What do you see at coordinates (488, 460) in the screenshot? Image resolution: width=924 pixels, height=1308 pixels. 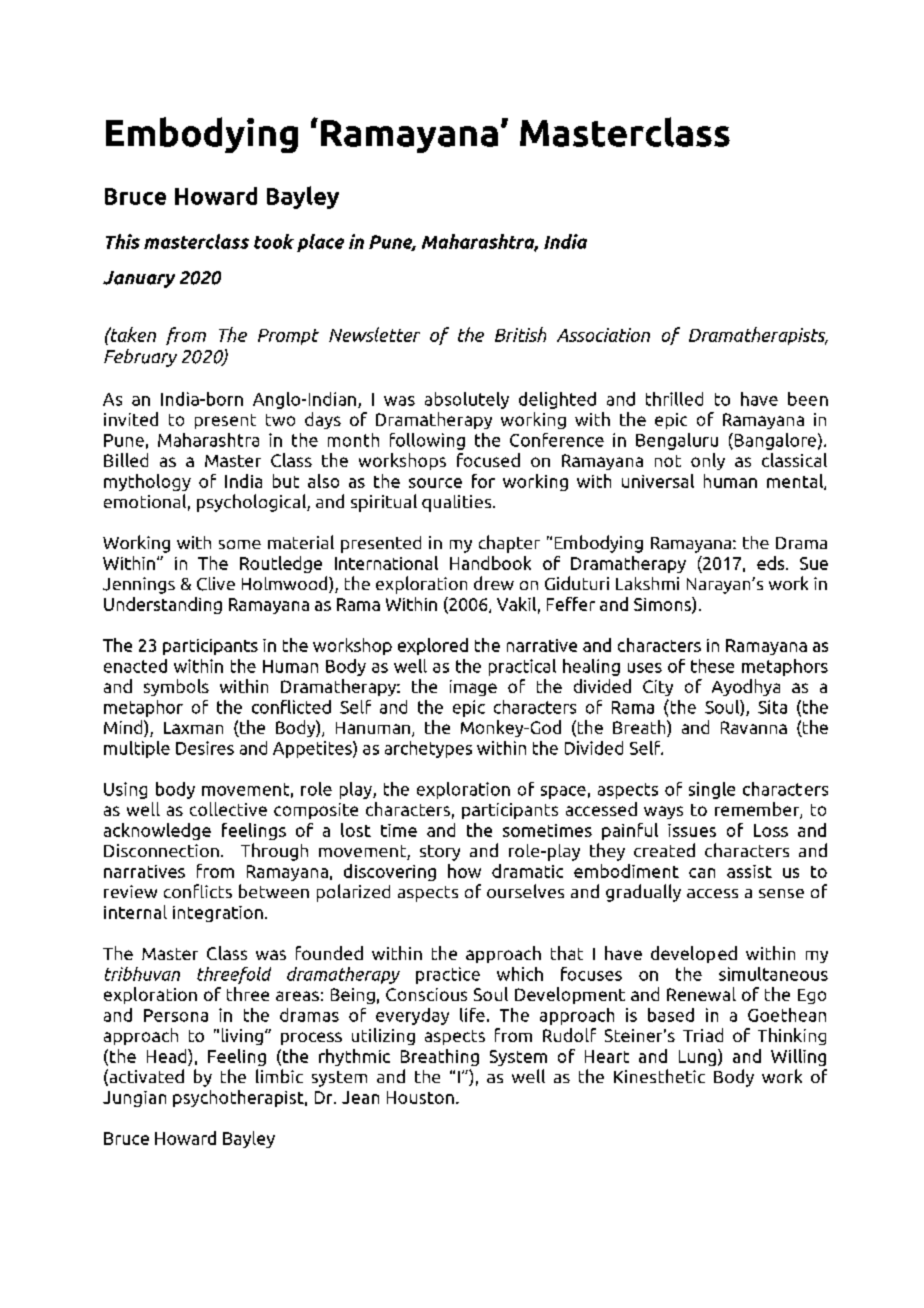 I see `focused` at bounding box center [488, 460].
